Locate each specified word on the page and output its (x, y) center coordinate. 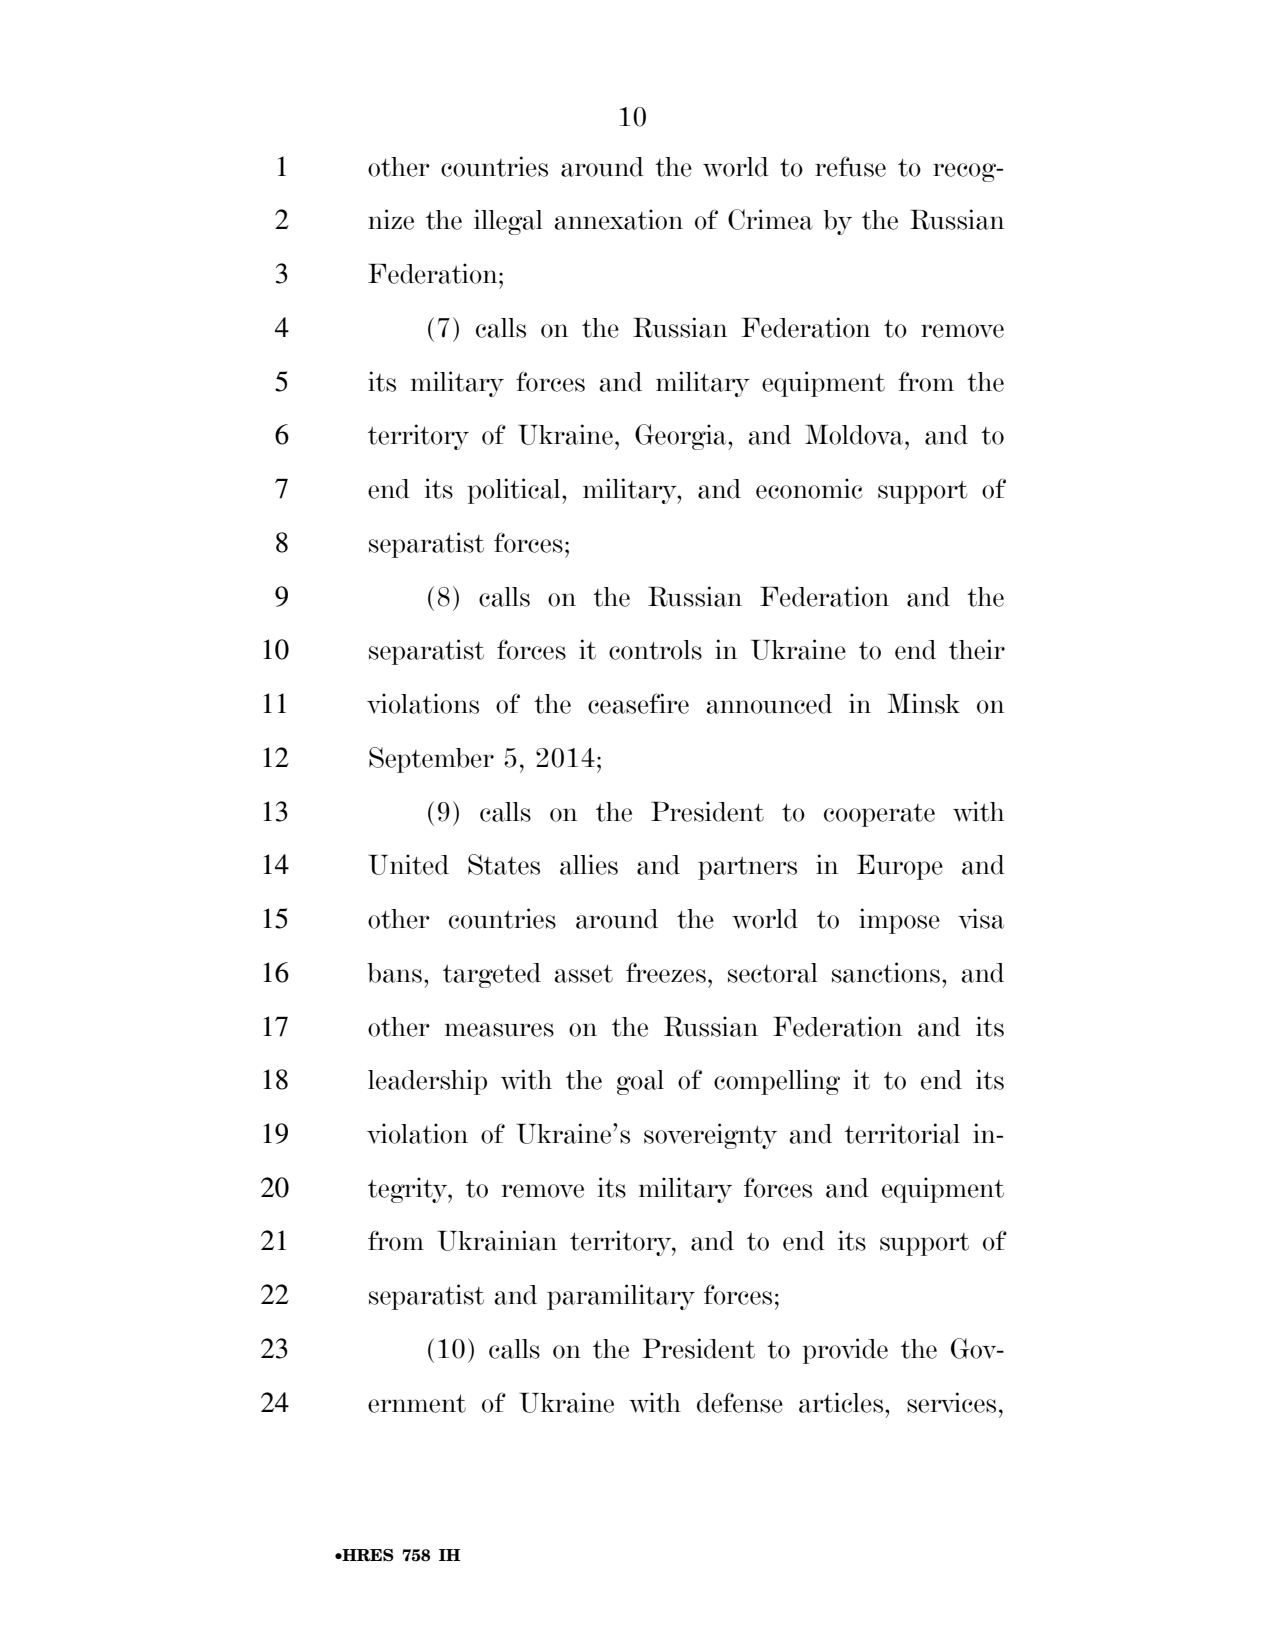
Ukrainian (497, 1240)
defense (740, 1402)
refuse (850, 166)
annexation (618, 219)
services (951, 1402)
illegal (508, 222)
